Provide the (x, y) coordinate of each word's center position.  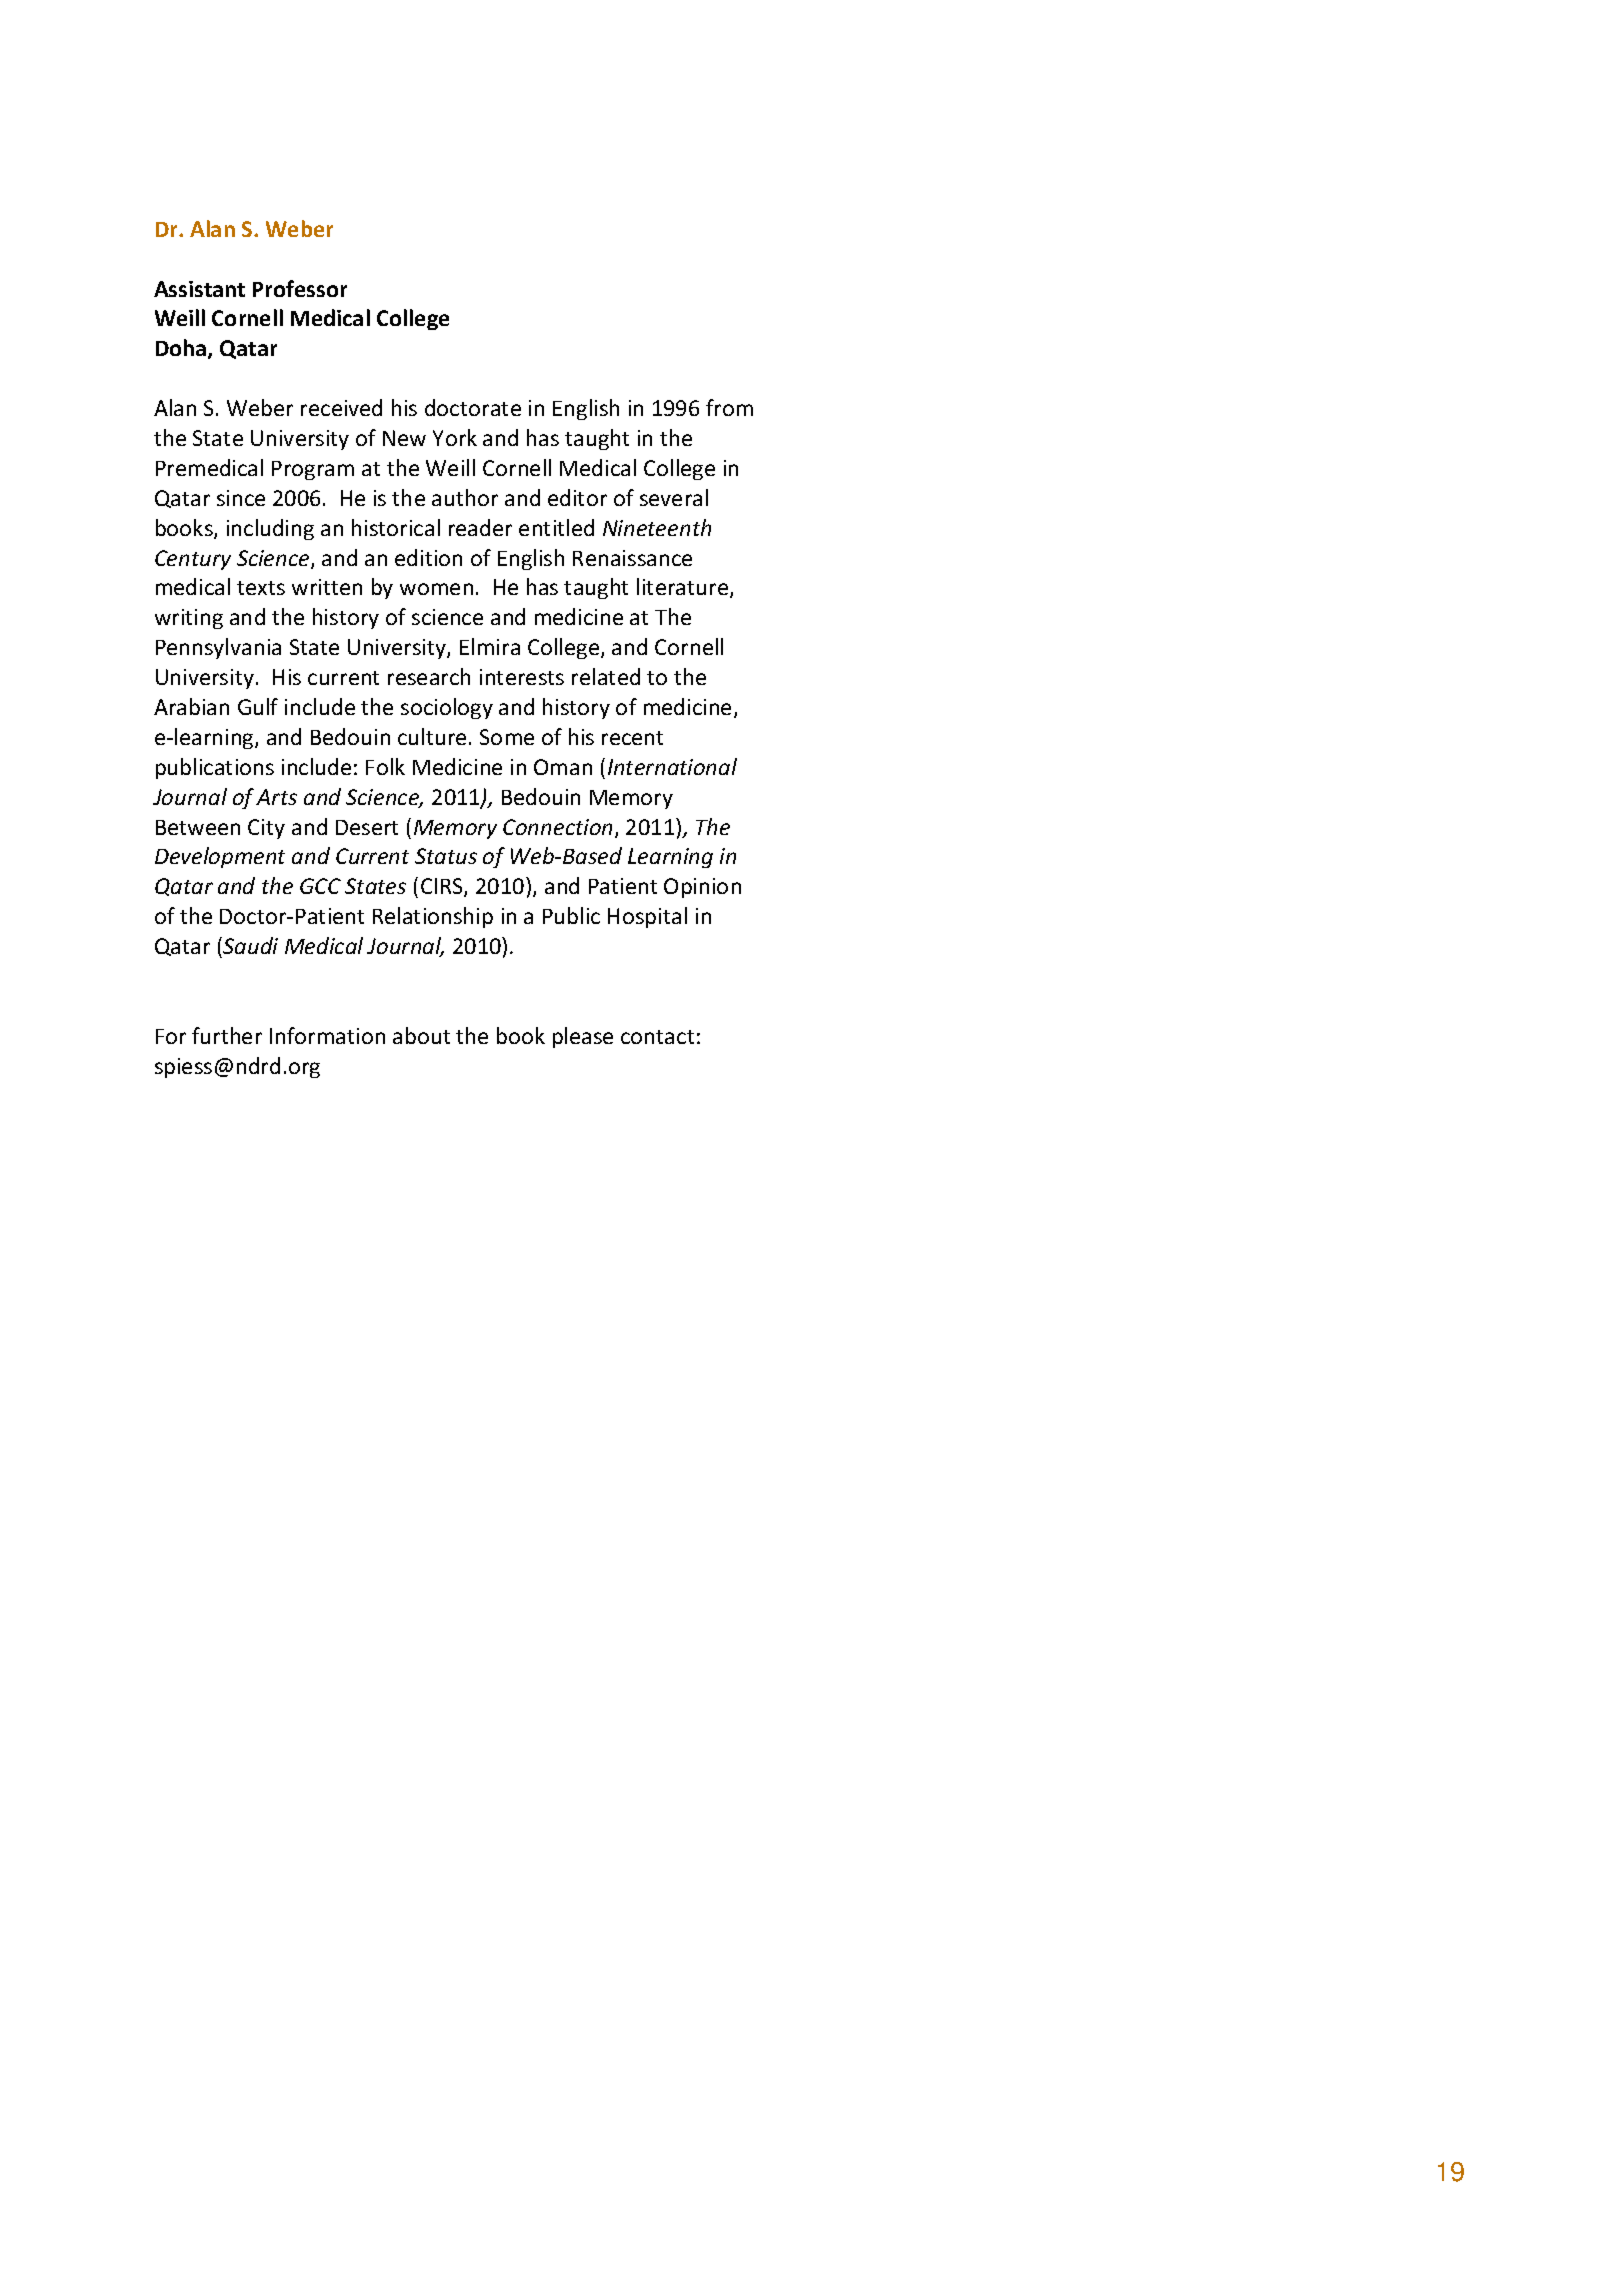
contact (657, 1037)
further (227, 1035)
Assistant (199, 289)
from (729, 407)
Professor (300, 288)
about (421, 1035)
